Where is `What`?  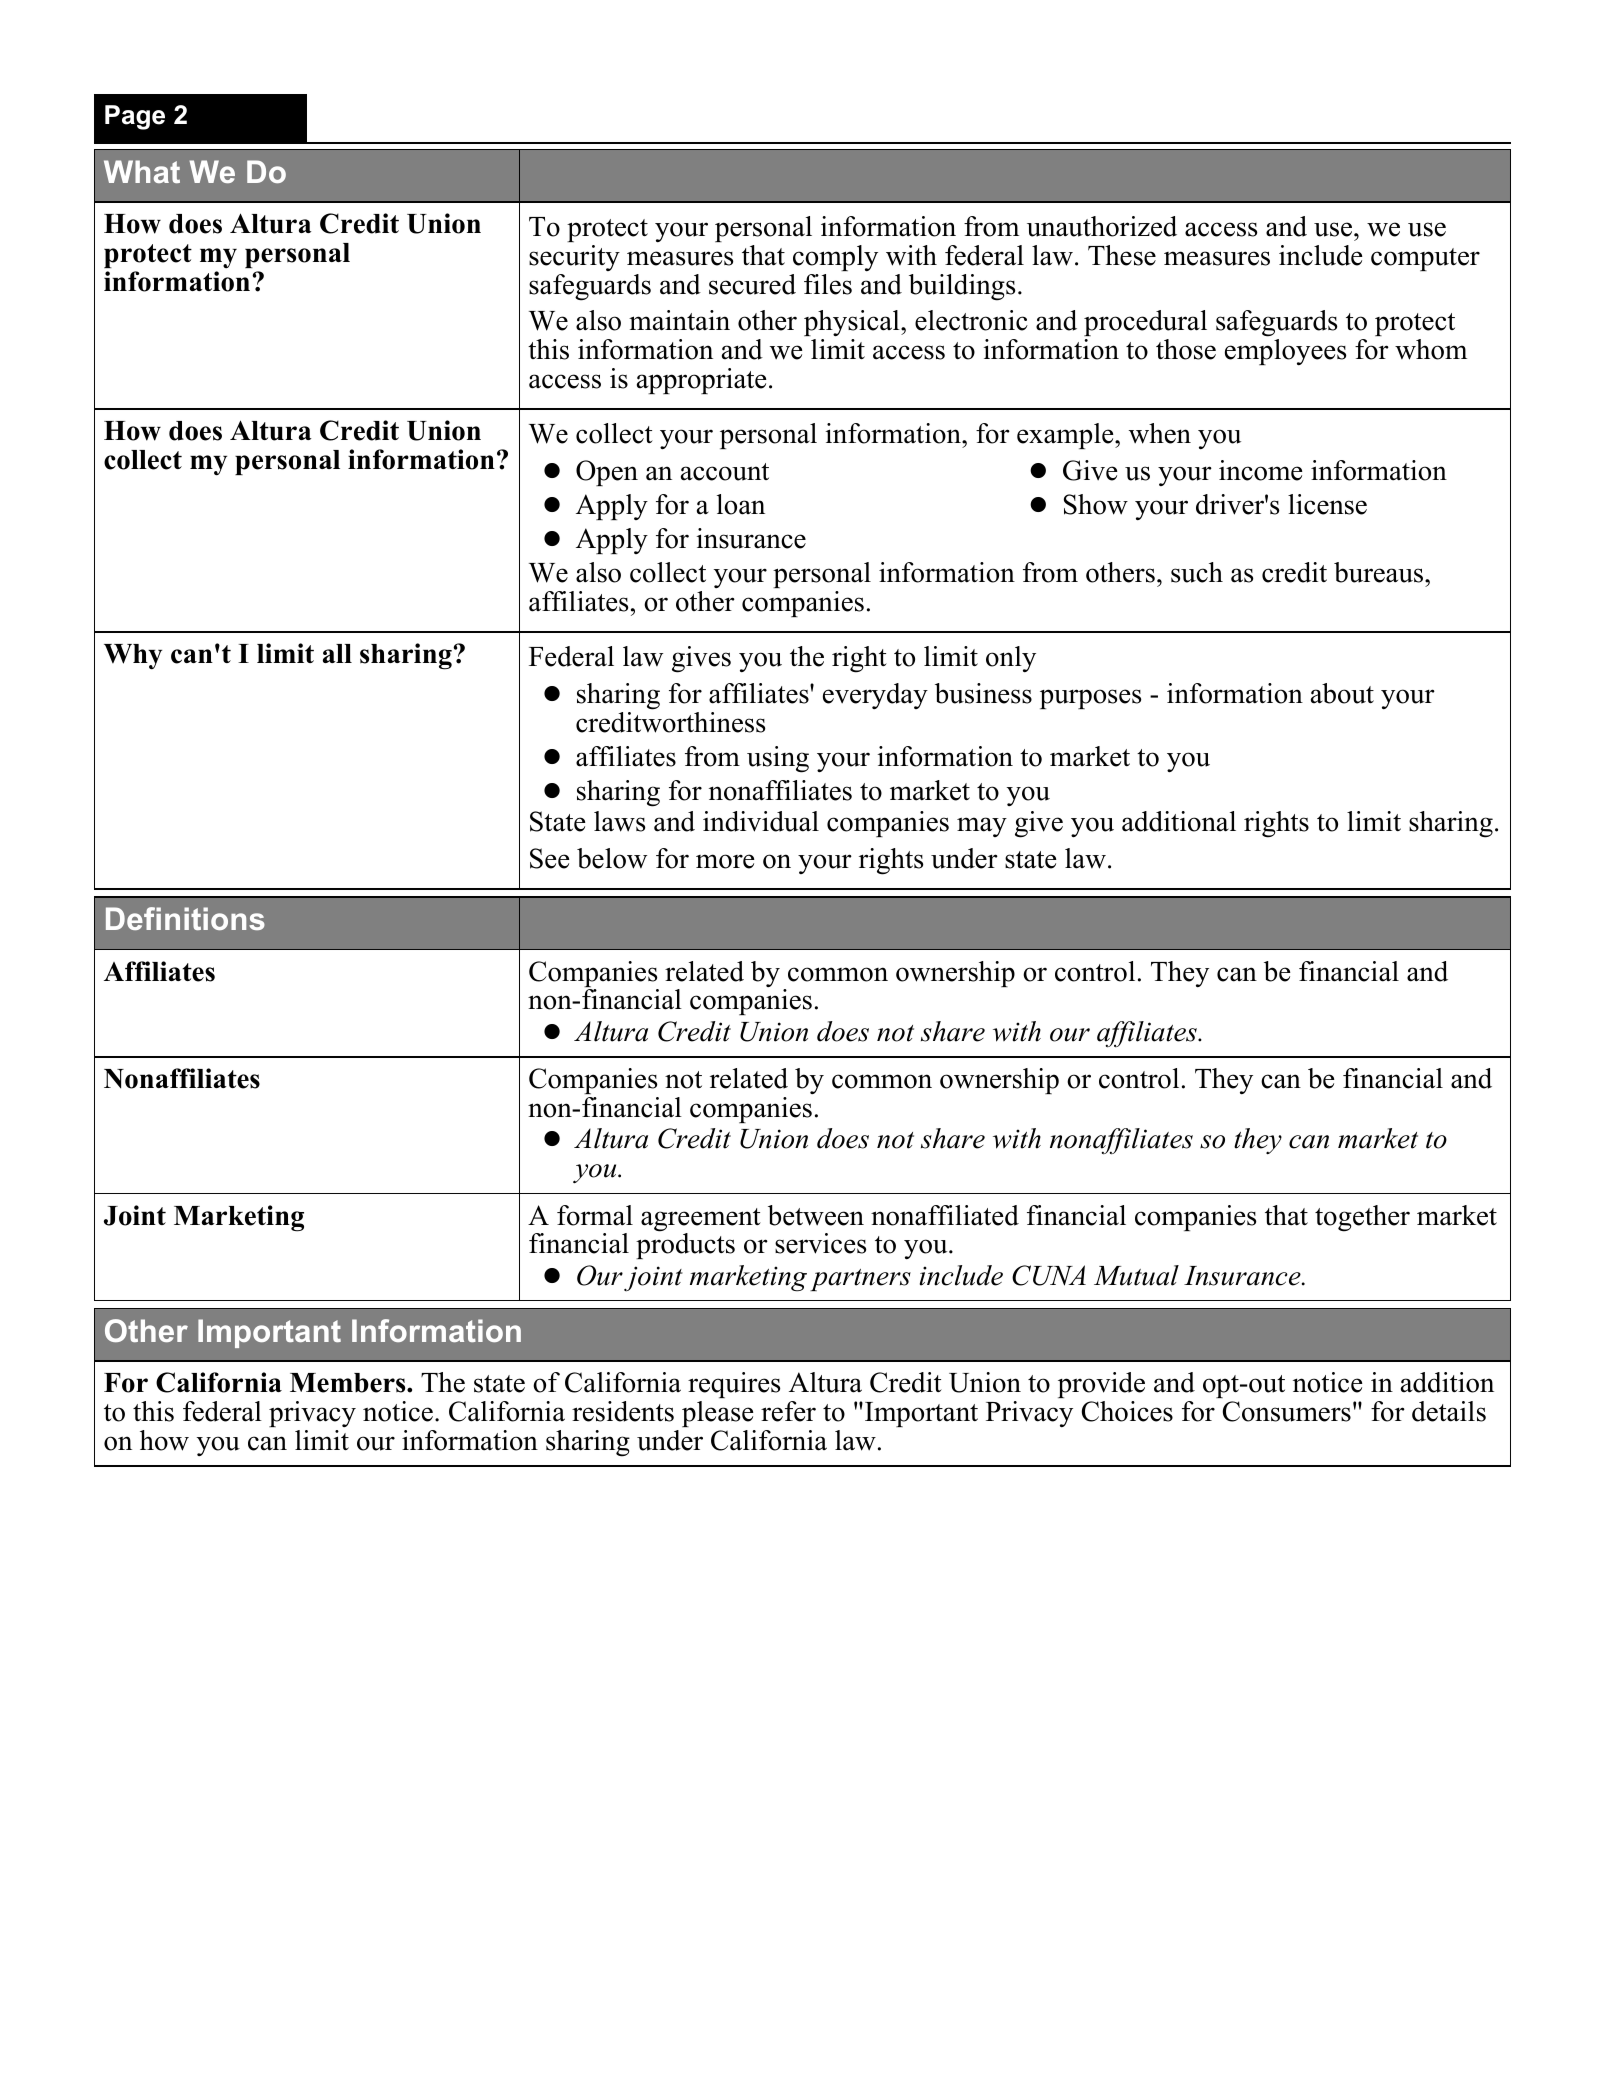 What is located at coordinates (142, 171).
